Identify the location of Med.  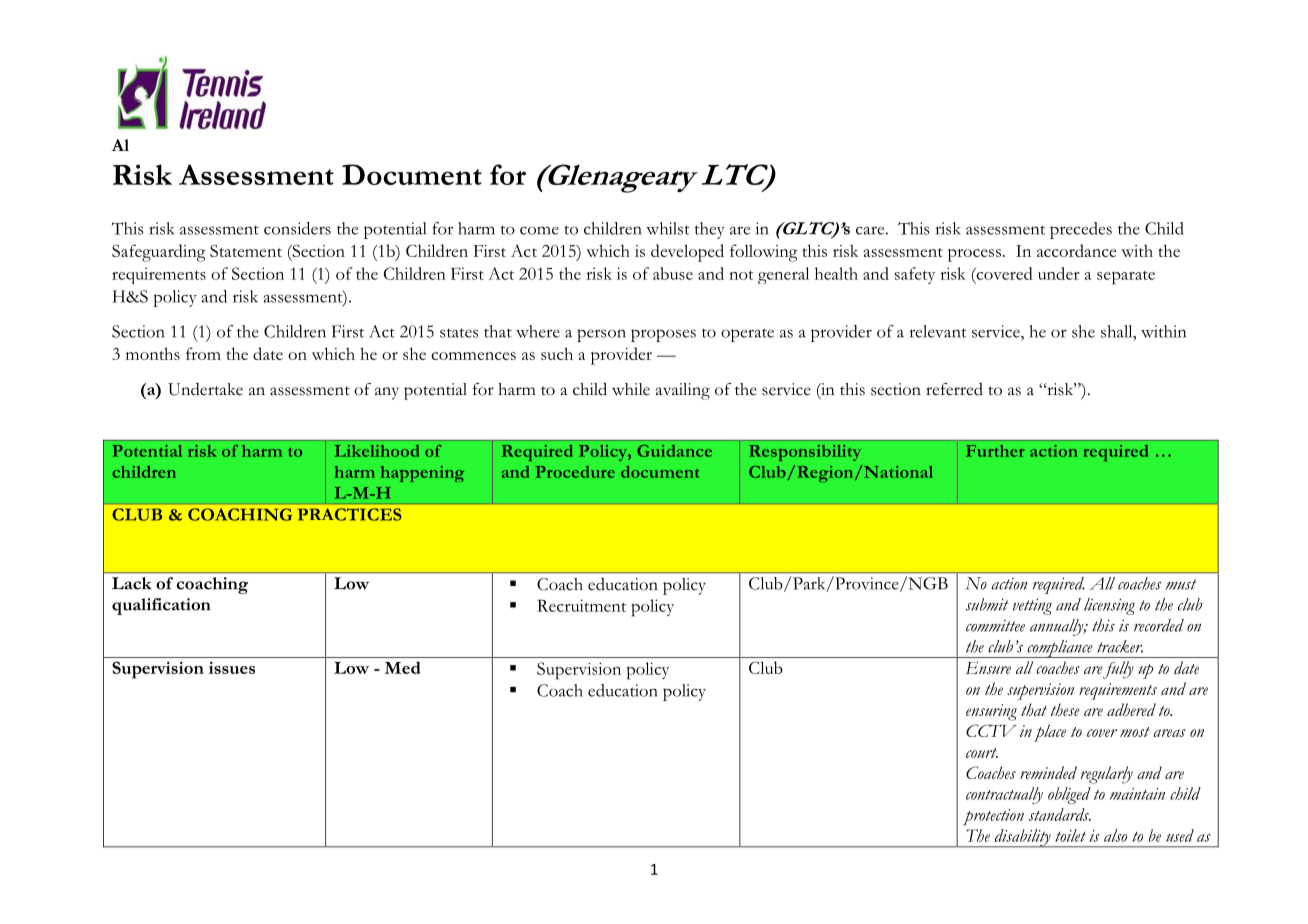
(402, 667).
